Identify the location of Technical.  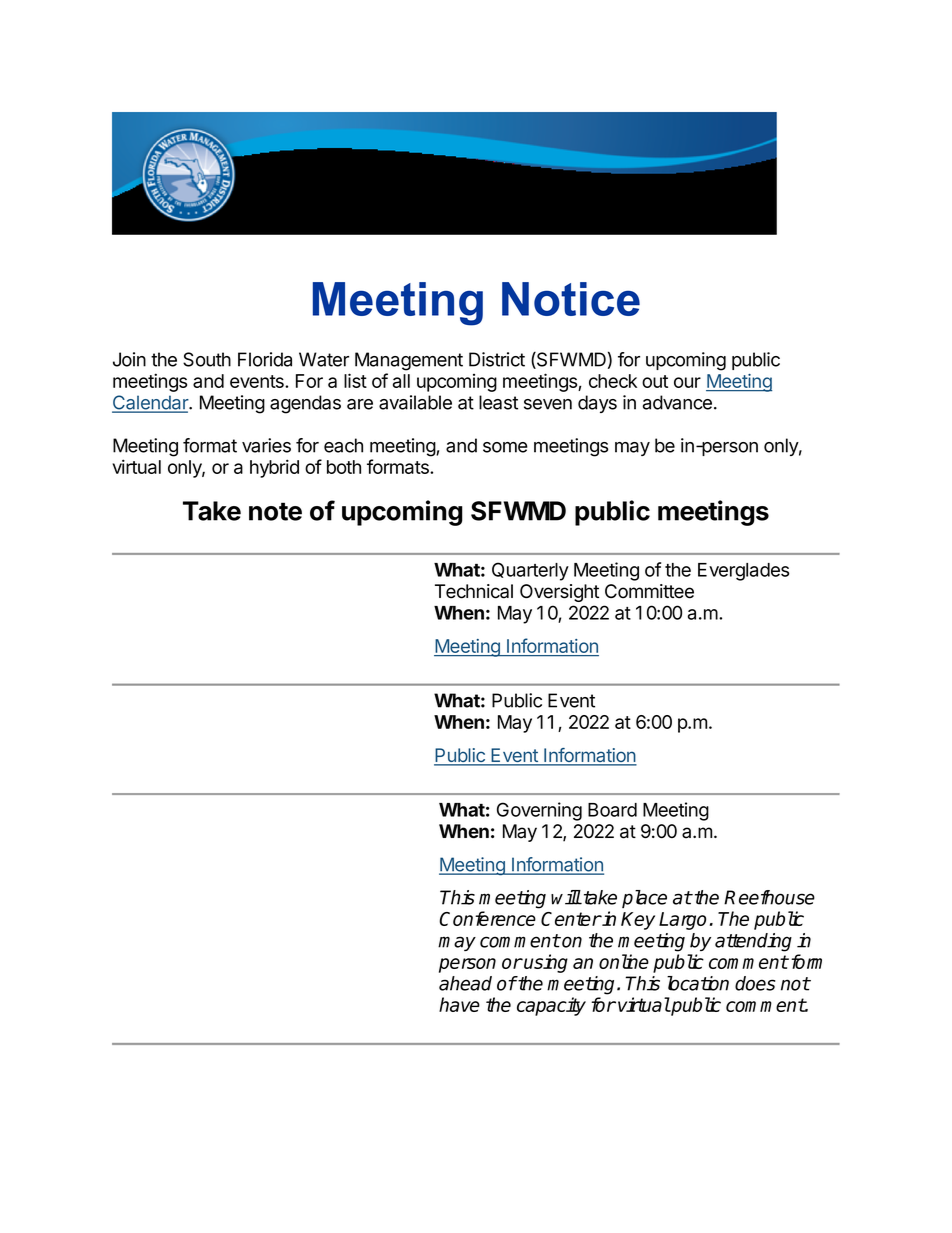
(474, 591).
